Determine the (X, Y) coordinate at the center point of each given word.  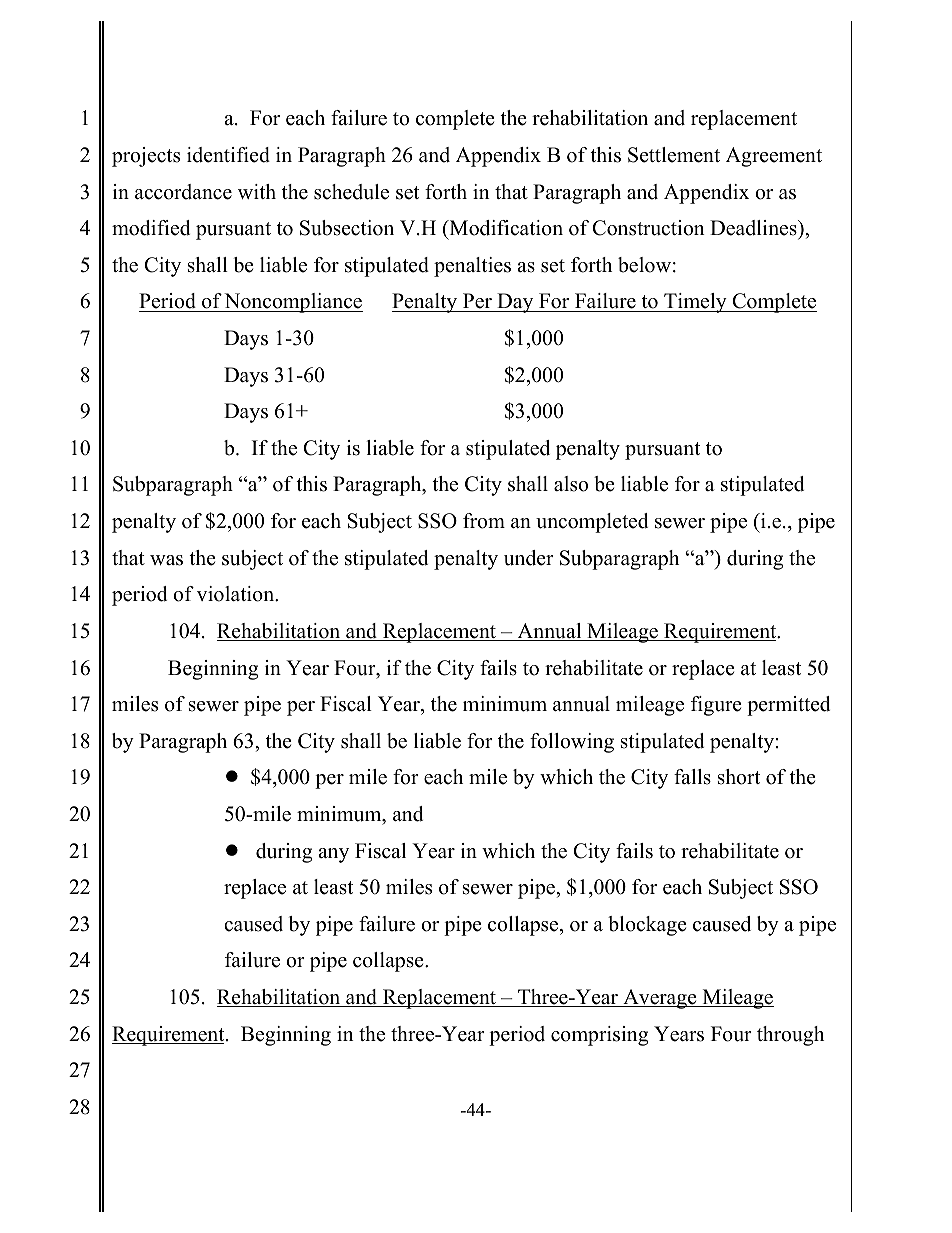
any (333, 855)
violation (237, 594)
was (166, 560)
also (571, 484)
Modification (505, 228)
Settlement (674, 155)
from (484, 521)
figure (716, 706)
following (572, 743)
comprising (599, 1036)
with (257, 191)
